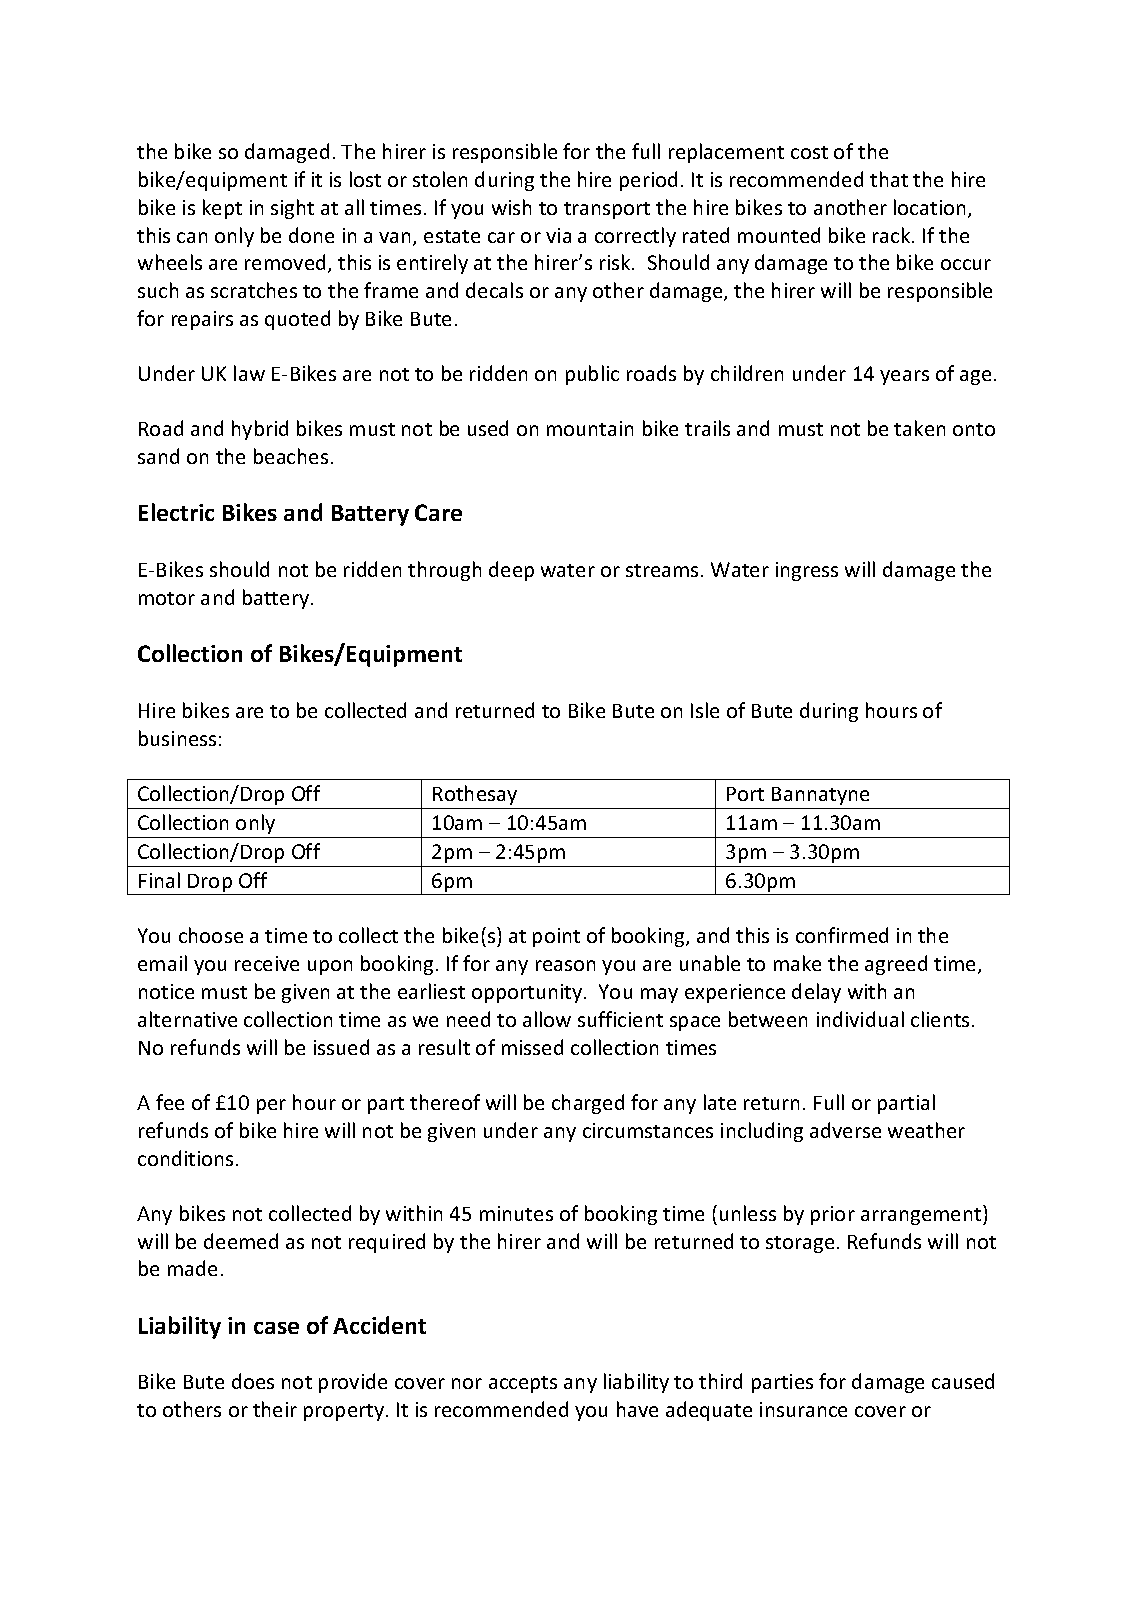  I want to click on accepts, so click(523, 1384).
